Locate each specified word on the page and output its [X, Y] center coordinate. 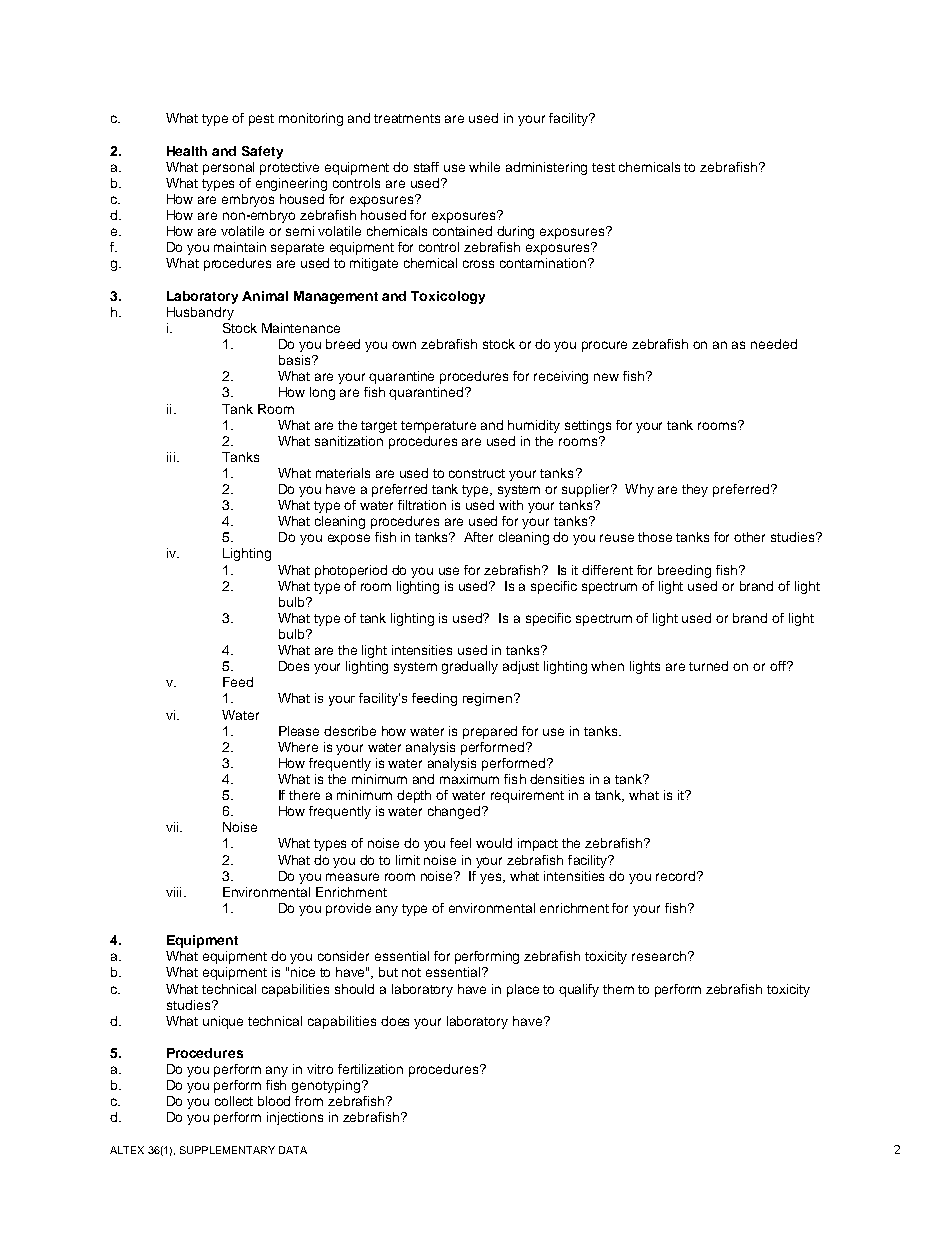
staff [426, 167]
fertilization [370, 1069]
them [618, 989]
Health [187, 151]
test [603, 167]
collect [234, 1101]
